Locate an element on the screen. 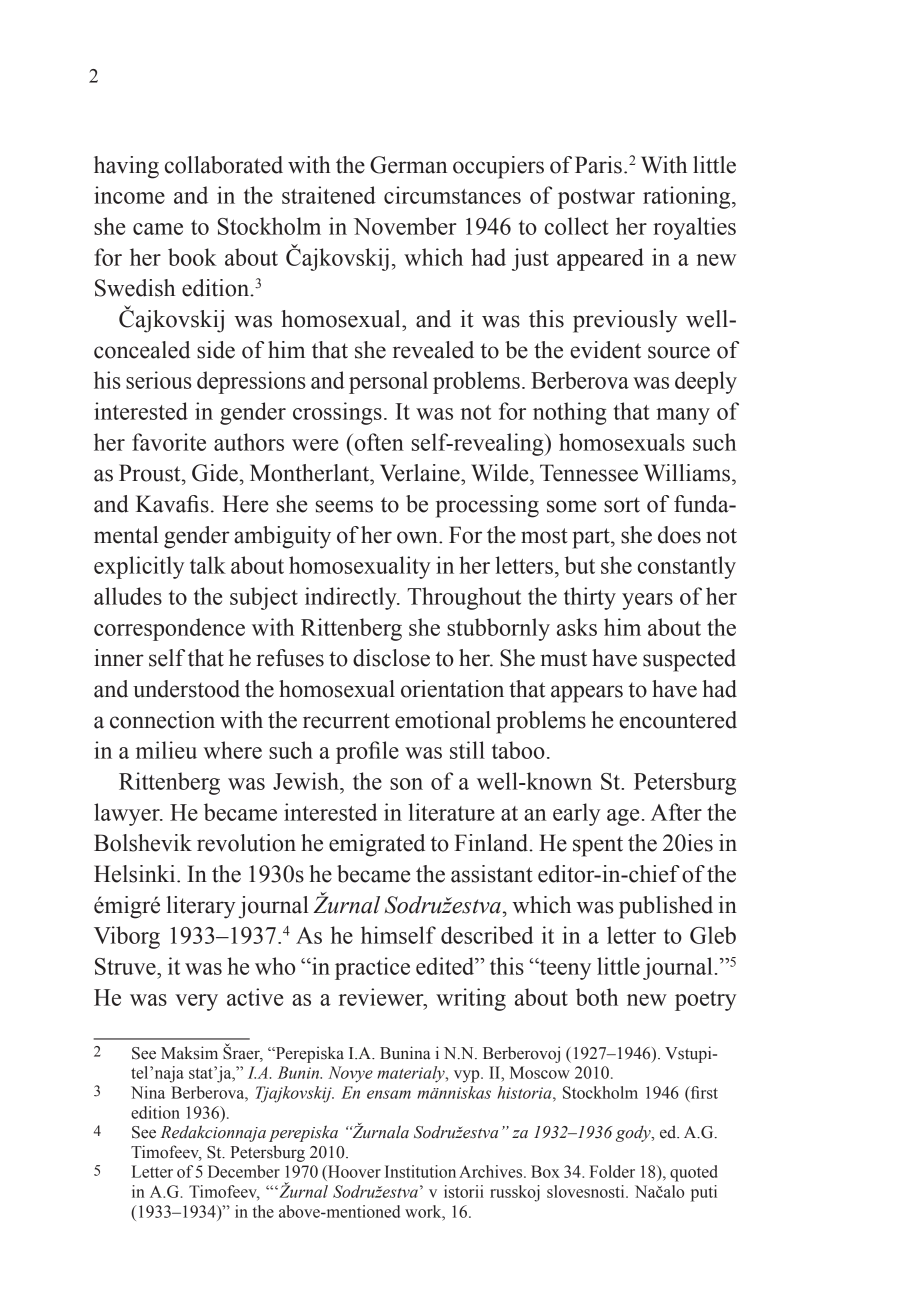 The width and height of the screenshot is (924, 1311). published is located at coordinates (666, 907).
